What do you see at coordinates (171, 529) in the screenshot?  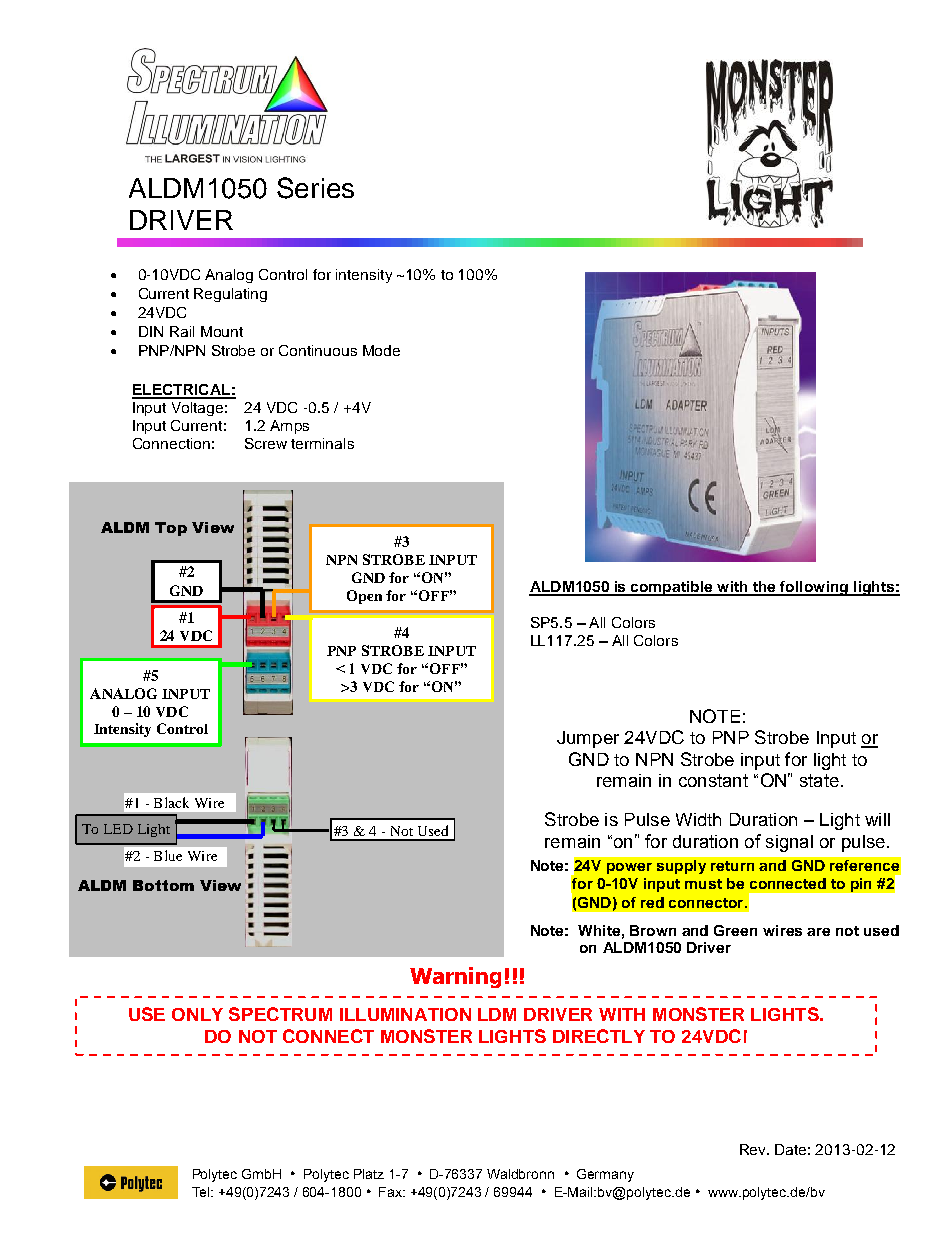 I see `Top` at bounding box center [171, 529].
